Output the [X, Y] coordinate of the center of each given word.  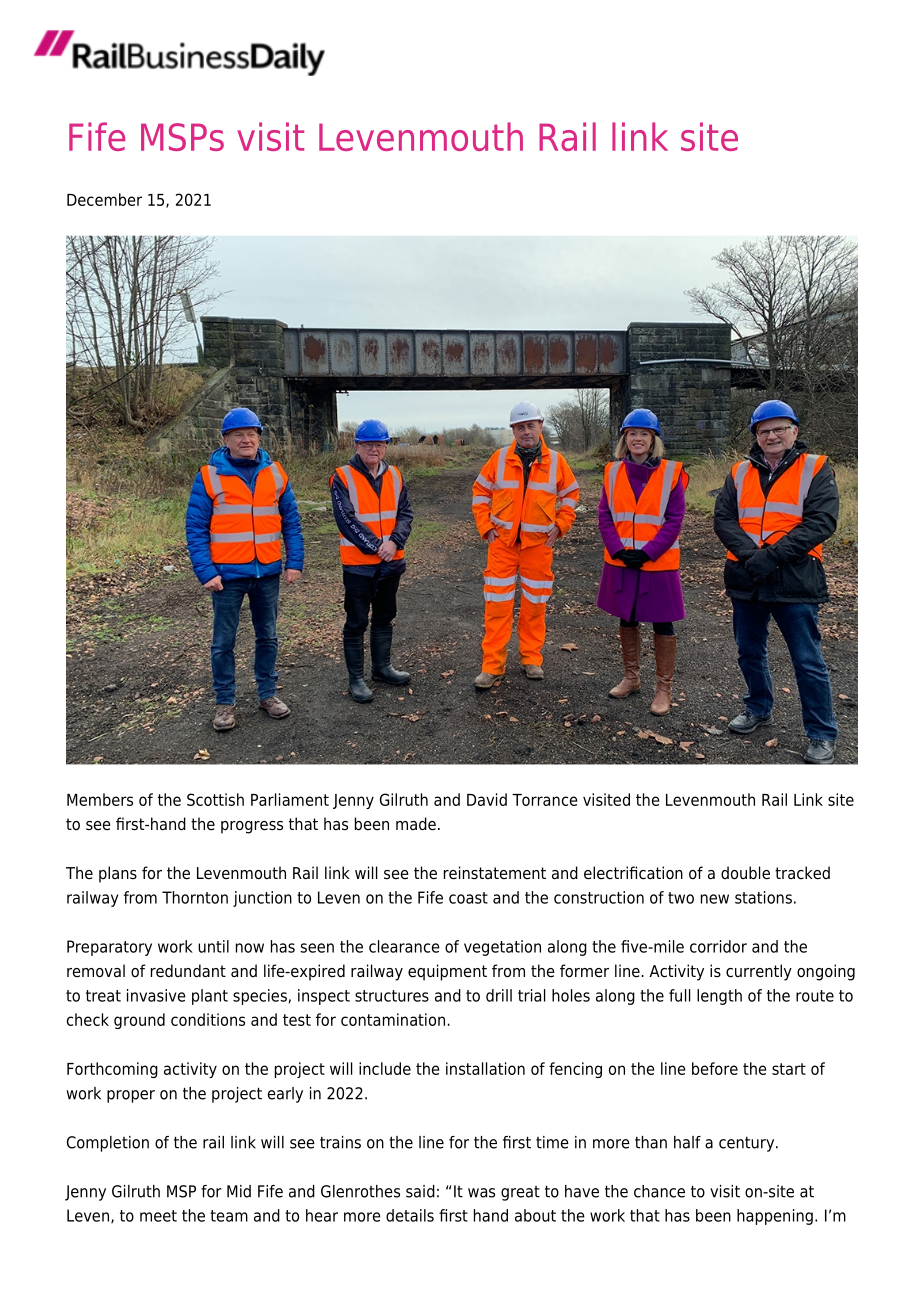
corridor [718, 946]
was [481, 1193]
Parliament [290, 799]
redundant [188, 971]
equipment [447, 972]
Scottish [215, 799]
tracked [802, 873]
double [745, 873]
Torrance [545, 800]
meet [158, 1216]
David [487, 799]
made [416, 824]
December [104, 199]
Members [100, 799]
